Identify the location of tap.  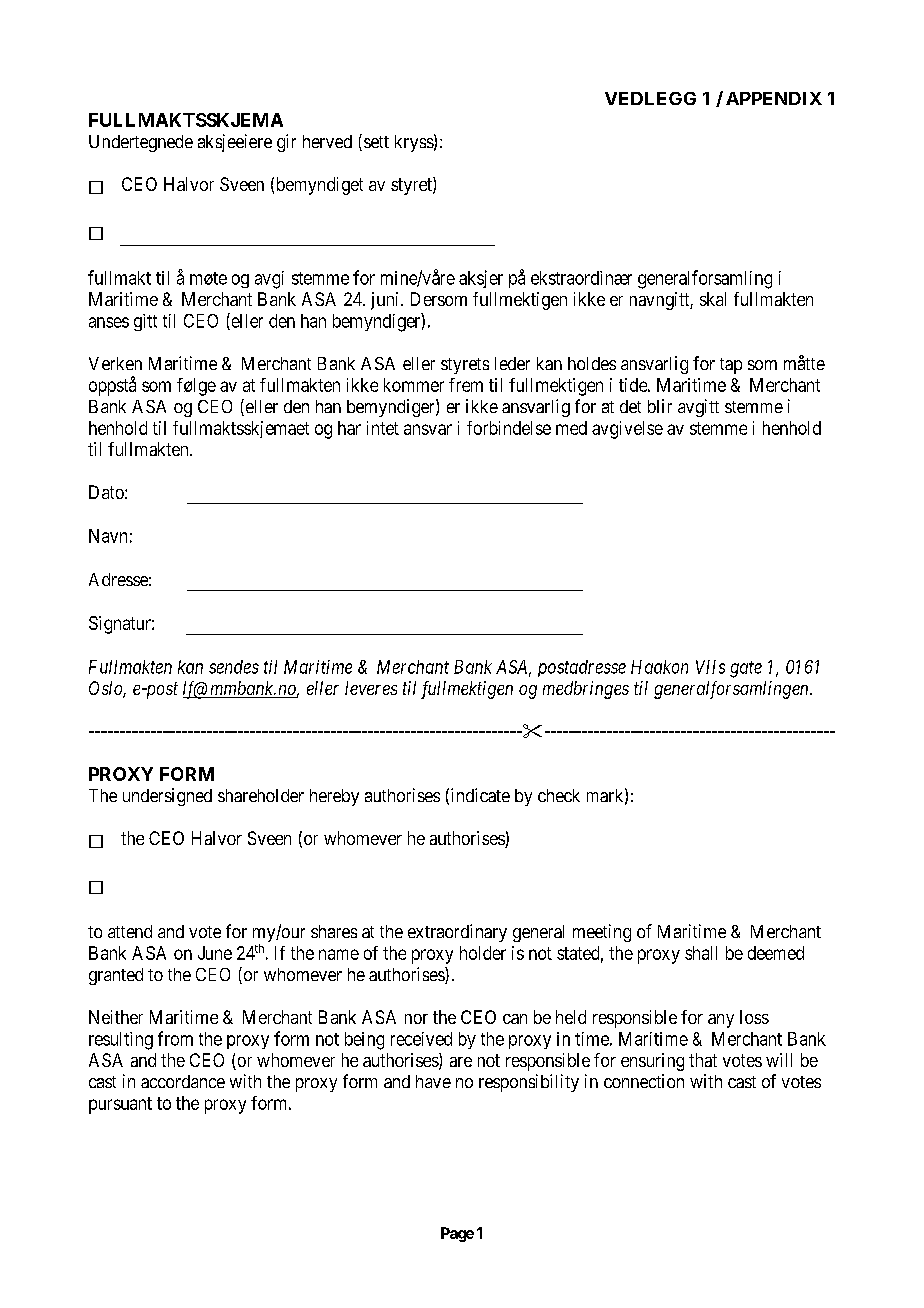
(731, 366).
